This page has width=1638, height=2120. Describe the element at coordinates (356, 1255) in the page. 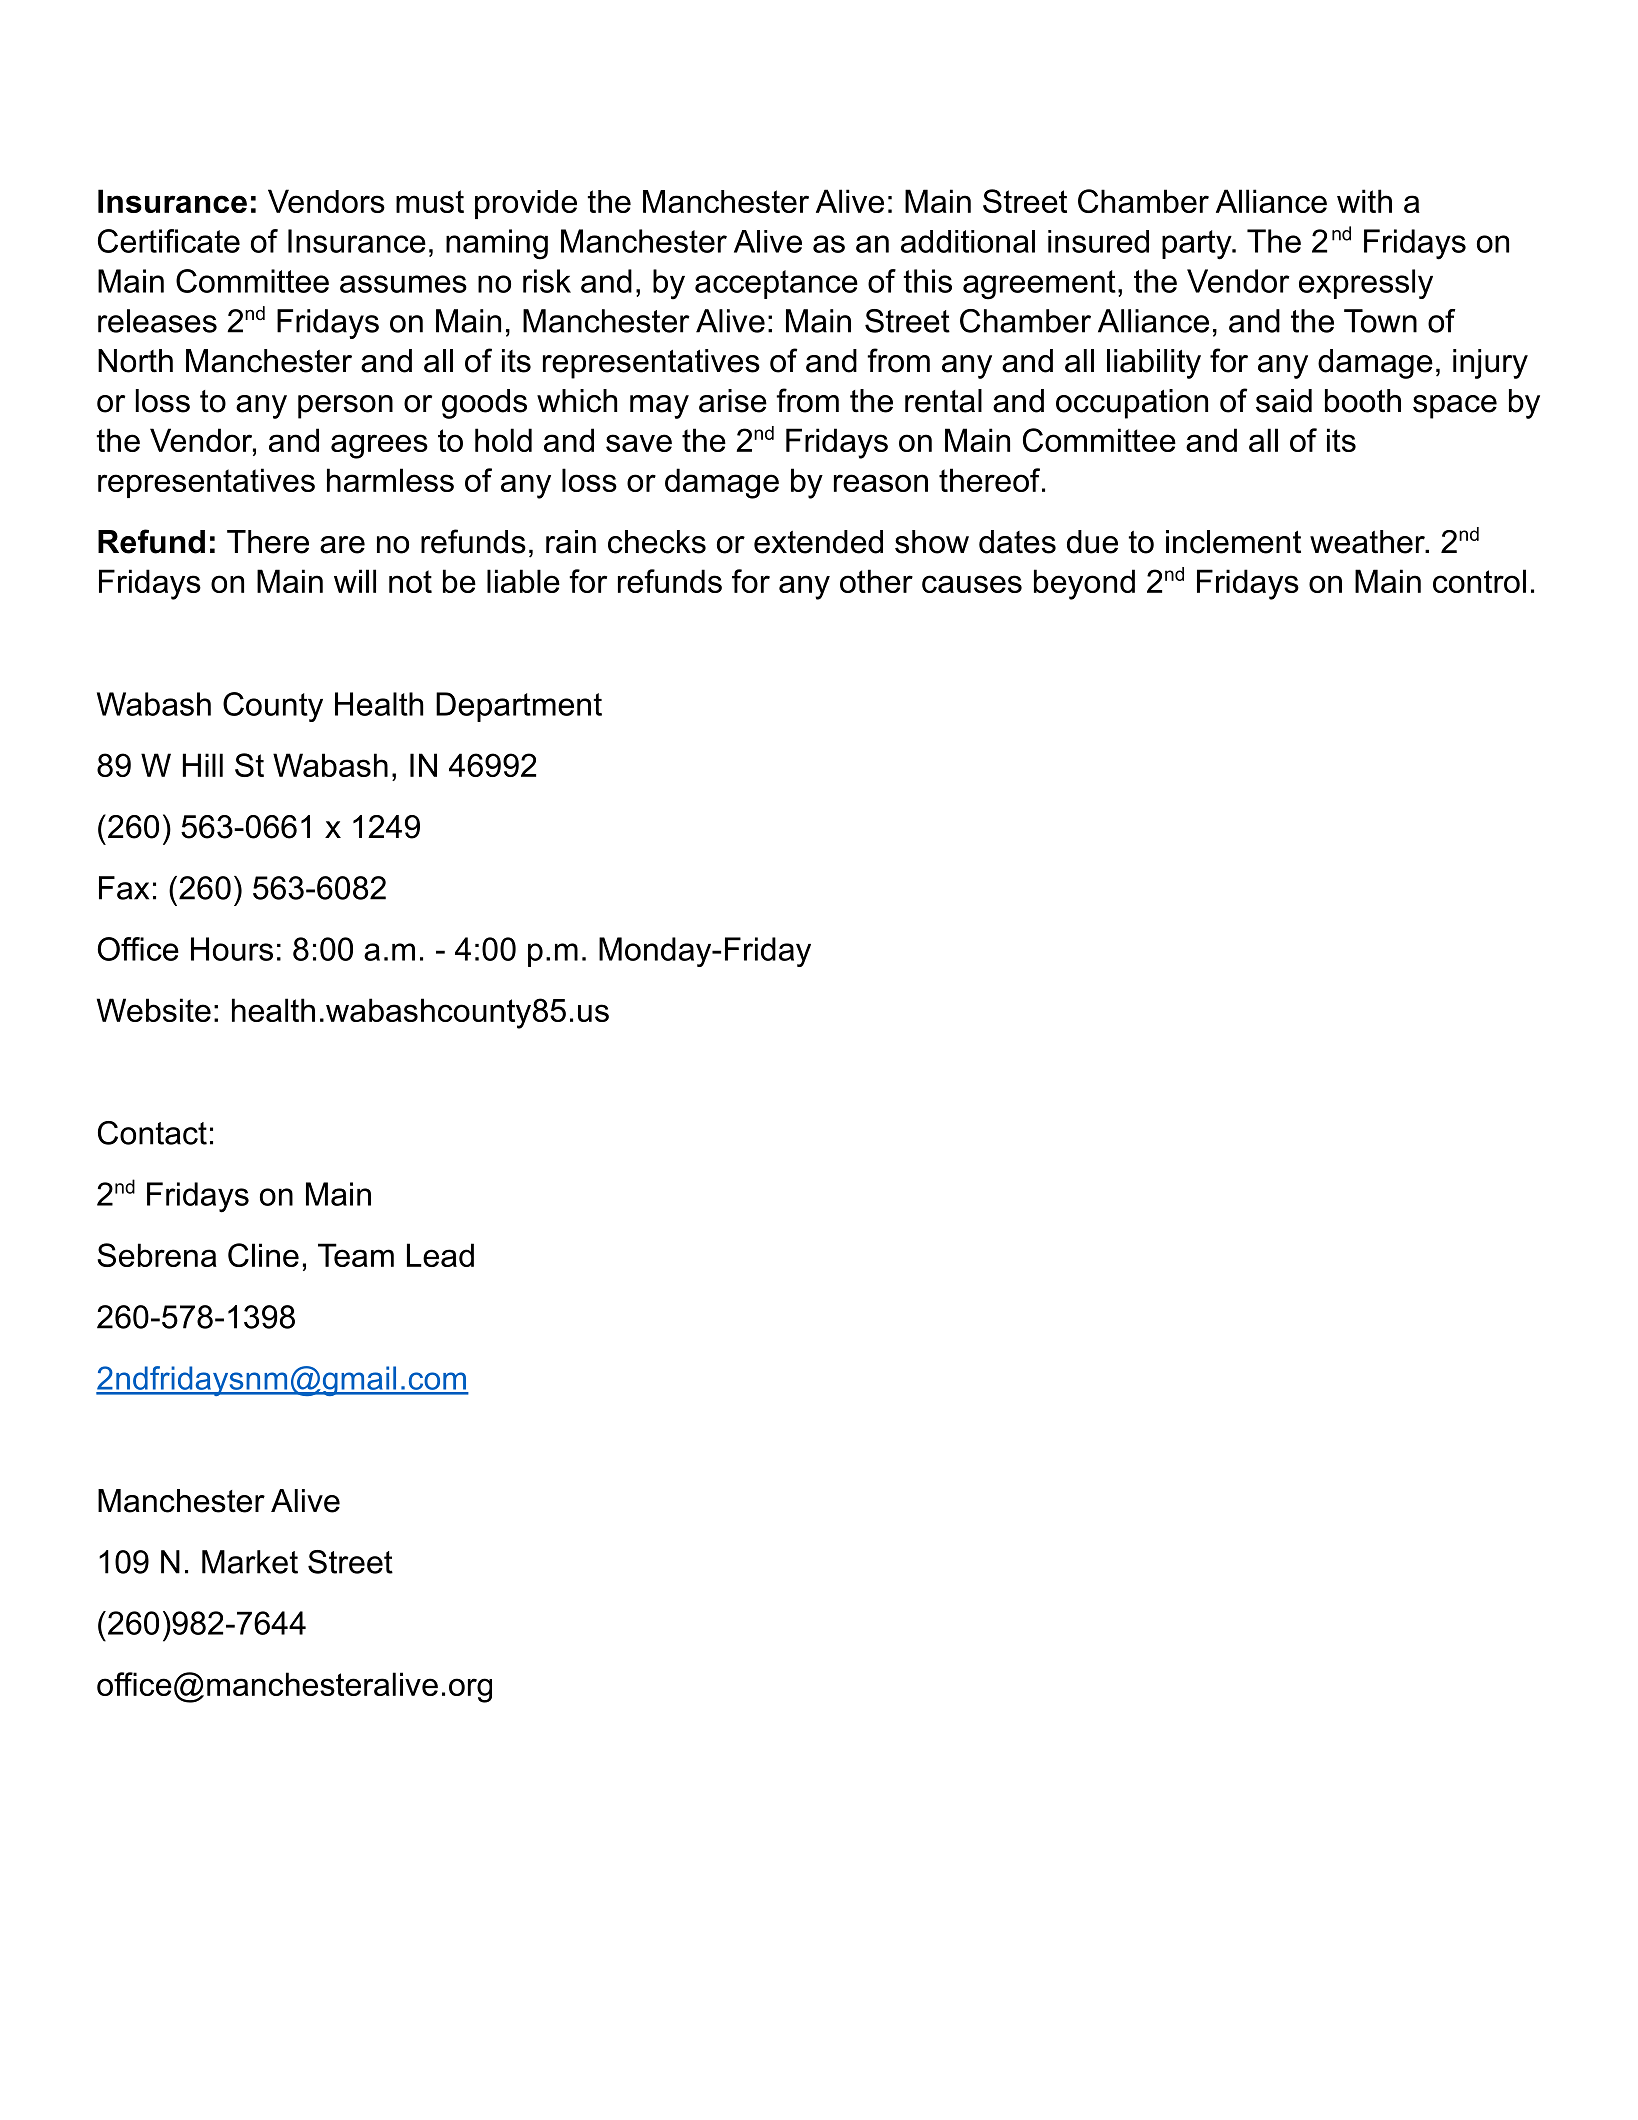

I see `Team` at that location.
